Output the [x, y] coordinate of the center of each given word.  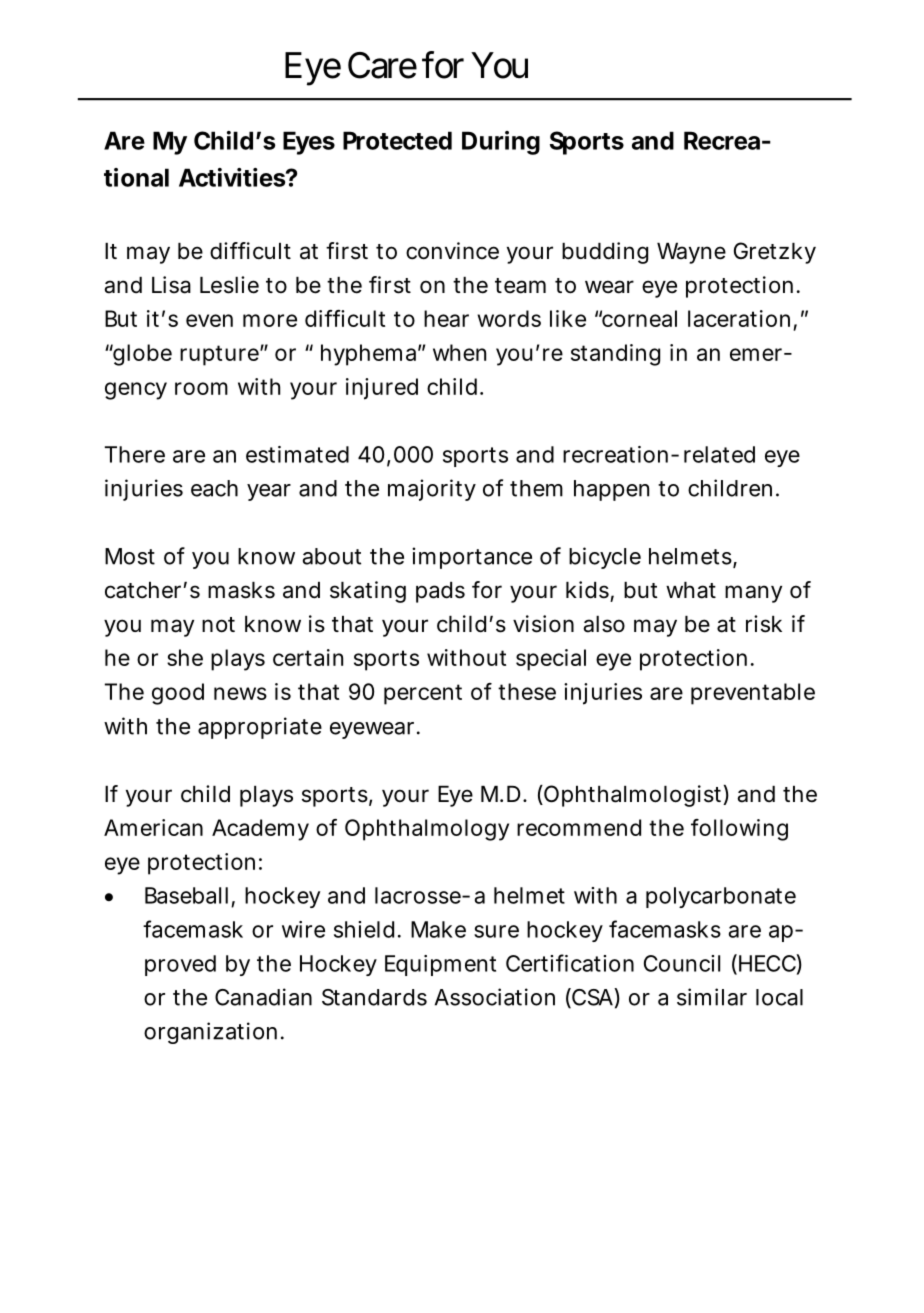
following [739, 830]
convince [452, 251]
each [214, 488]
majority [432, 490]
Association [495, 997]
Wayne [691, 253]
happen [611, 490]
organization [210, 1033]
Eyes [309, 143]
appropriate [260, 728]
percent [423, 694]
